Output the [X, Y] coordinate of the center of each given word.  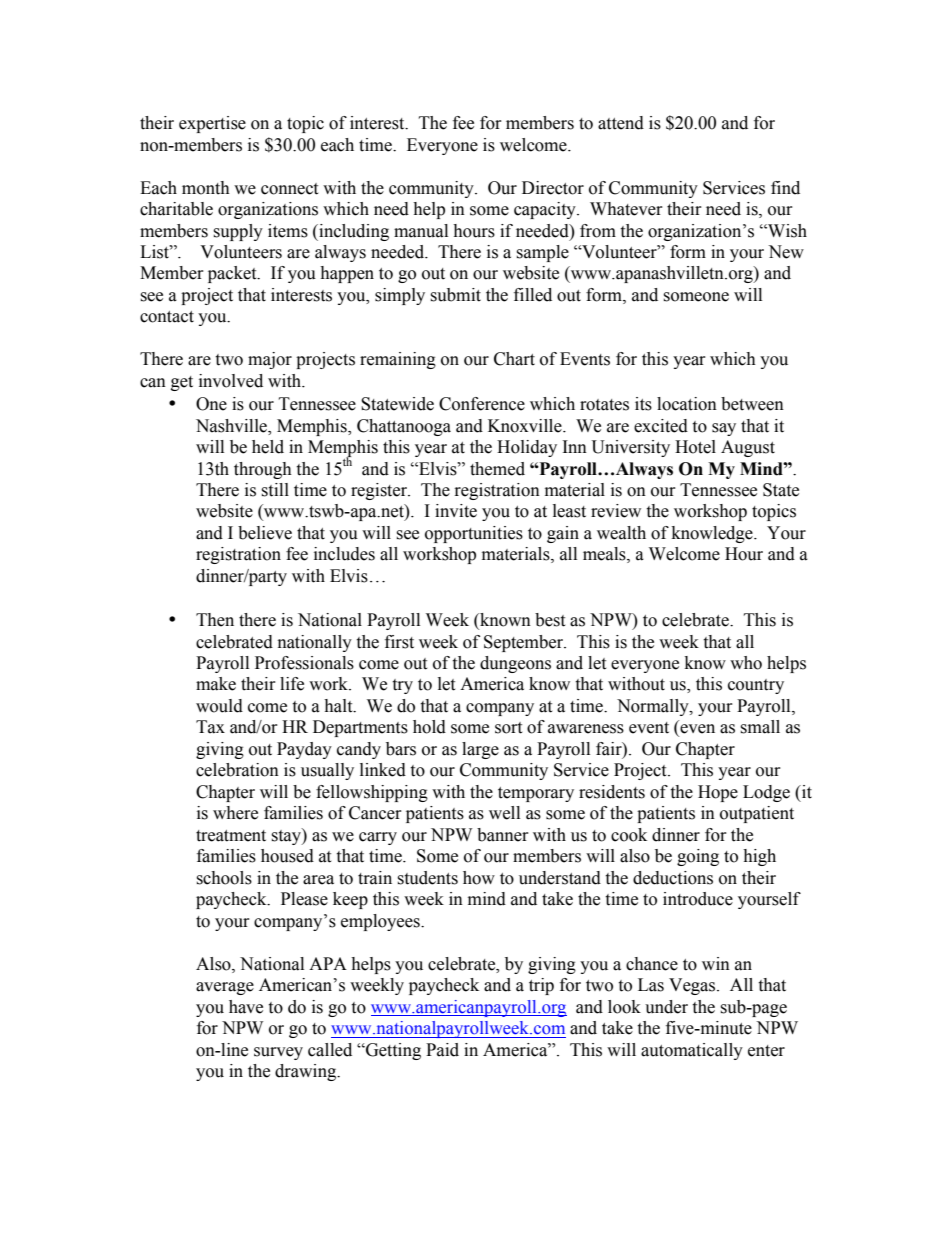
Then [215, 620]
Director [553, 188]
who [746, 663]
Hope [718, 793]
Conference [482, 404]
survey [278, 1053]
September [525, 643]
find [785, 188]
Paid [442, 1050]
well [504, 813]
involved [231, 381]
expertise [212, 124]
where [235, 813]
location [687, 404]
